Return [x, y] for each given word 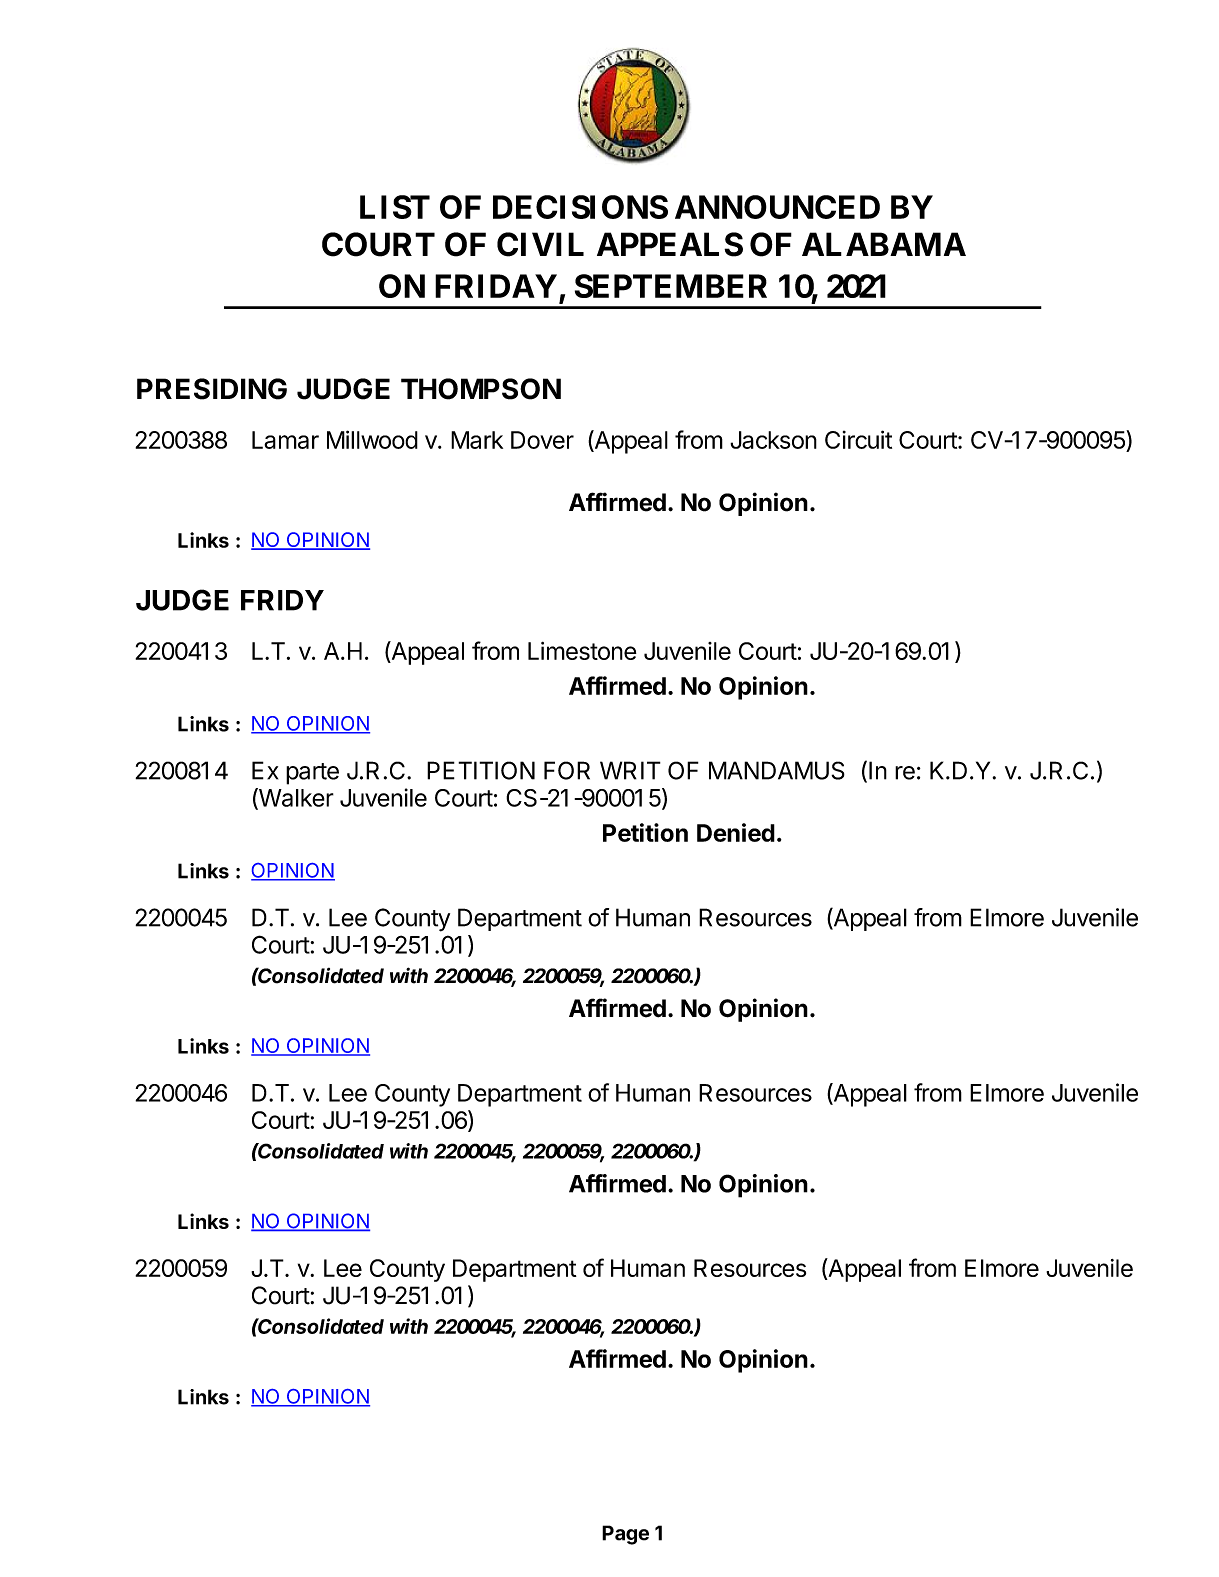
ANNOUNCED [777, 207]
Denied [736, 832]
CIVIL [540, 244]
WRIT [630, 770]
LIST [395, 207]
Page [625, 1535]
